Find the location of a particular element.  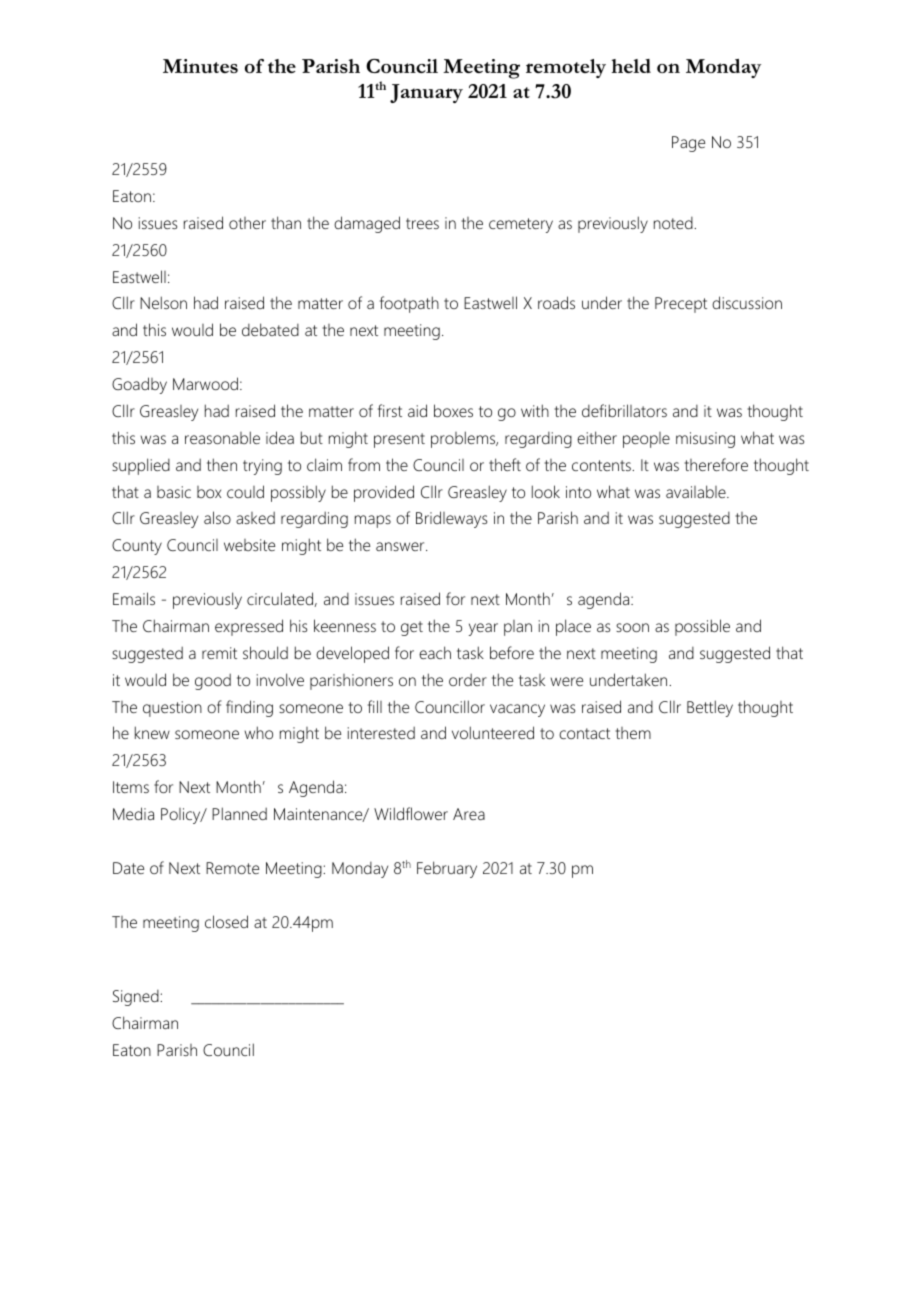

February is located at coordinates (447, 869).
